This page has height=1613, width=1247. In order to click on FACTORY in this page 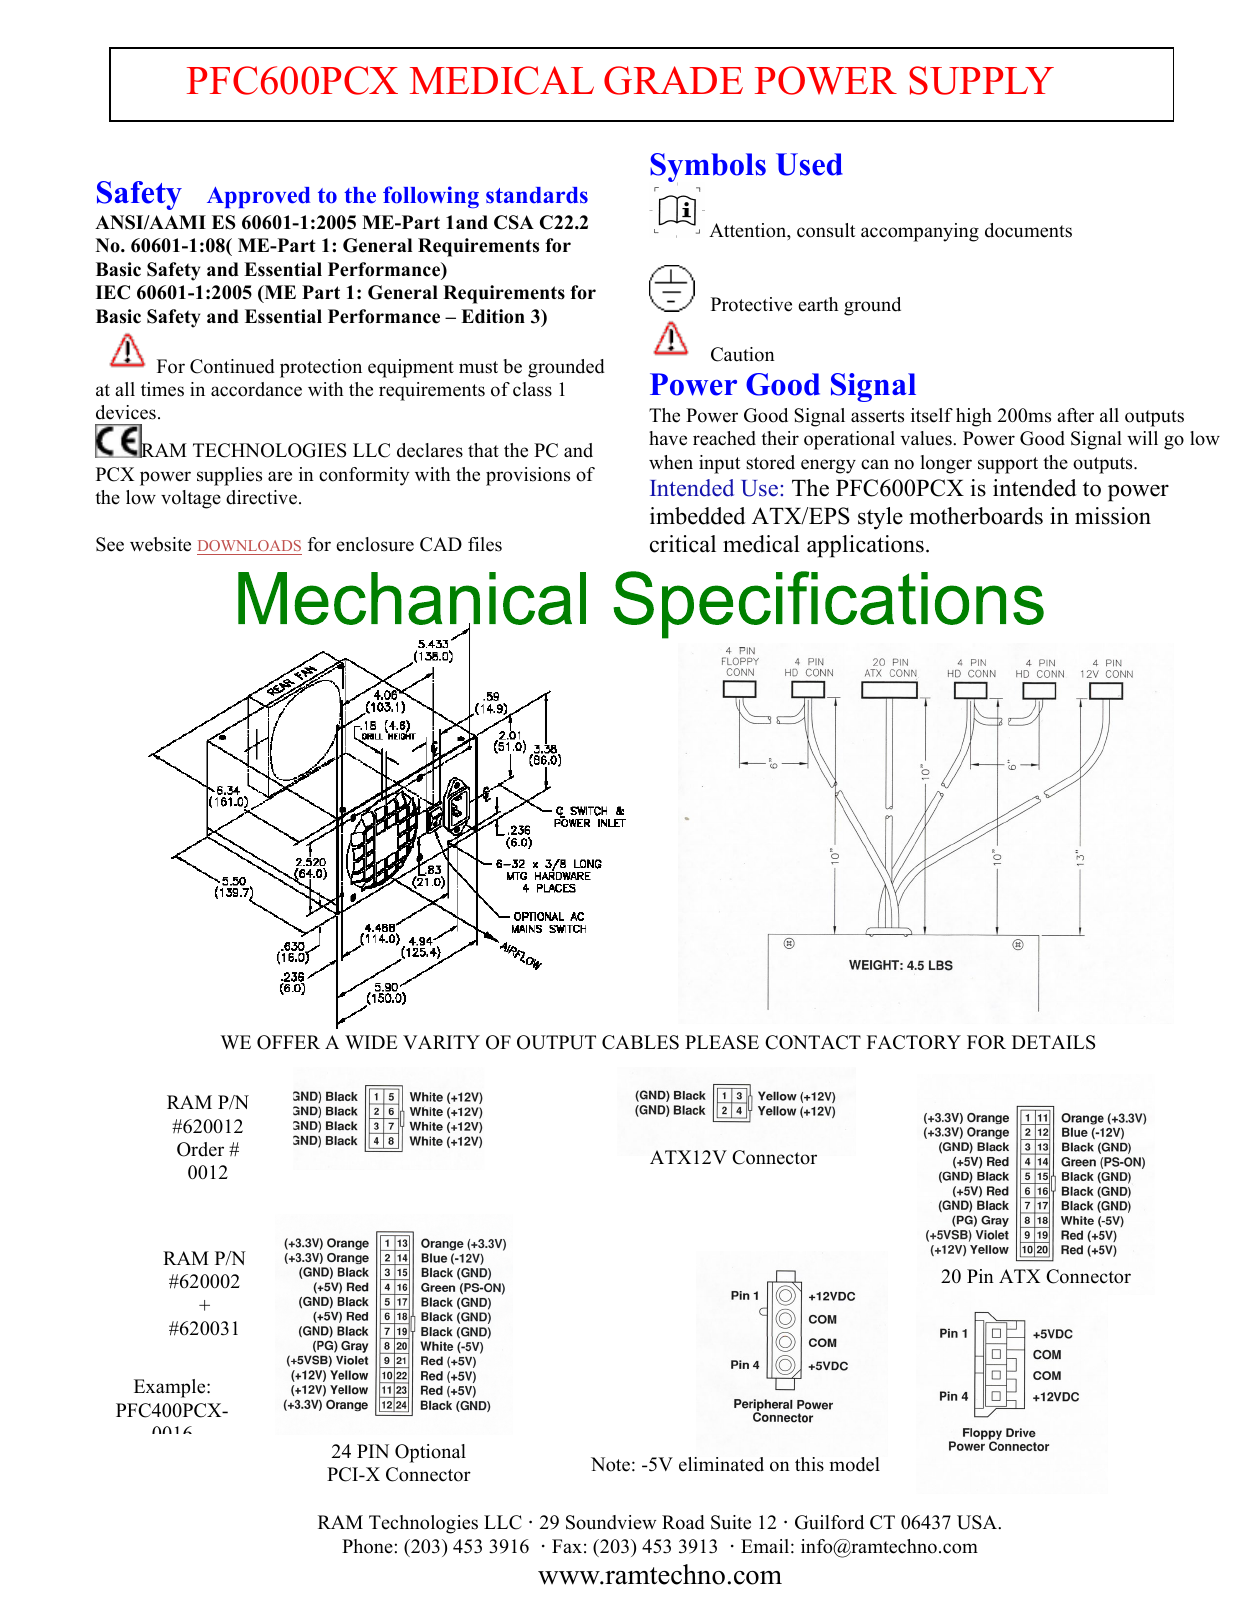, I will do `click(914, 1042)`.
